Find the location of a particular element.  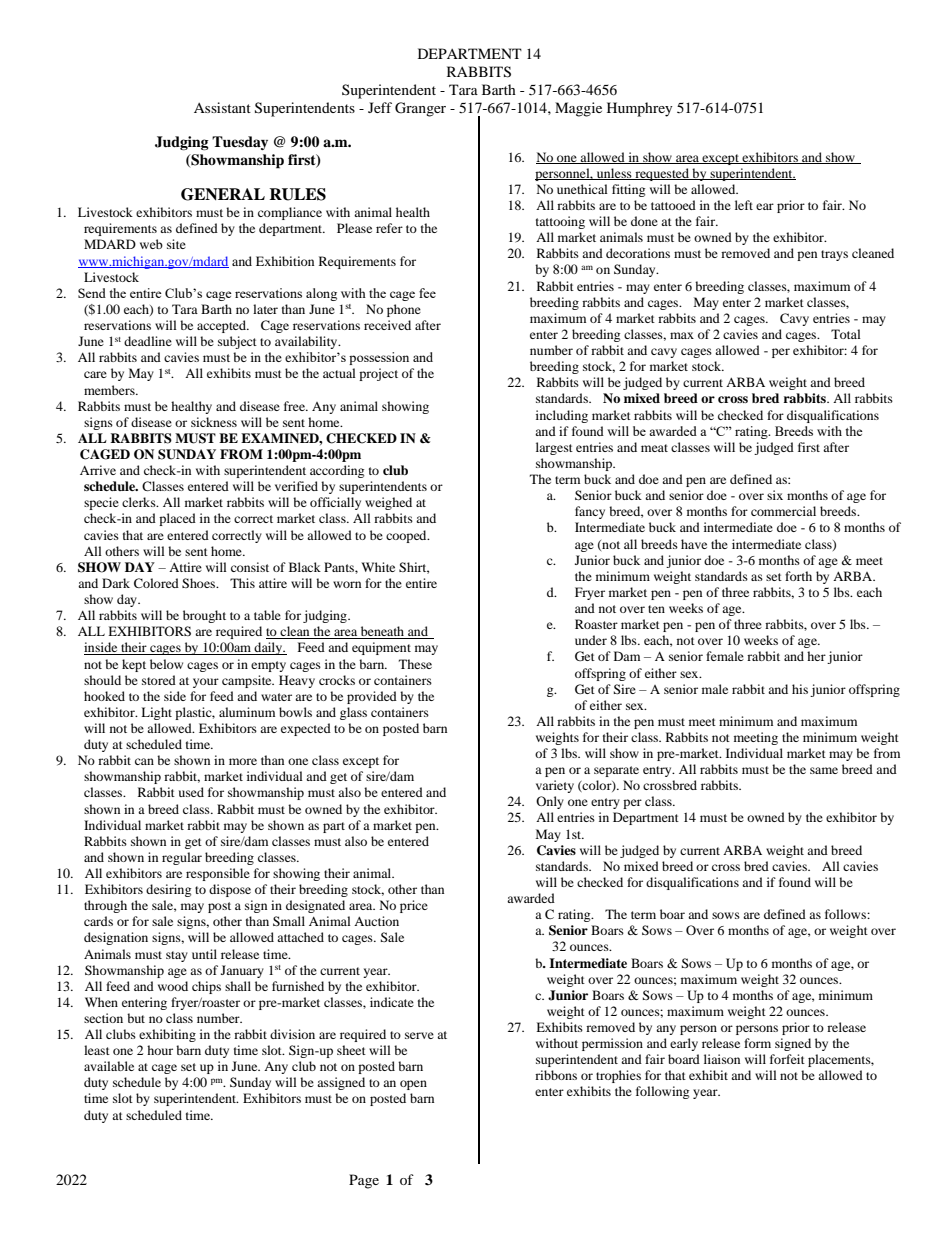

clerks is located at coordinates (140, 502).
